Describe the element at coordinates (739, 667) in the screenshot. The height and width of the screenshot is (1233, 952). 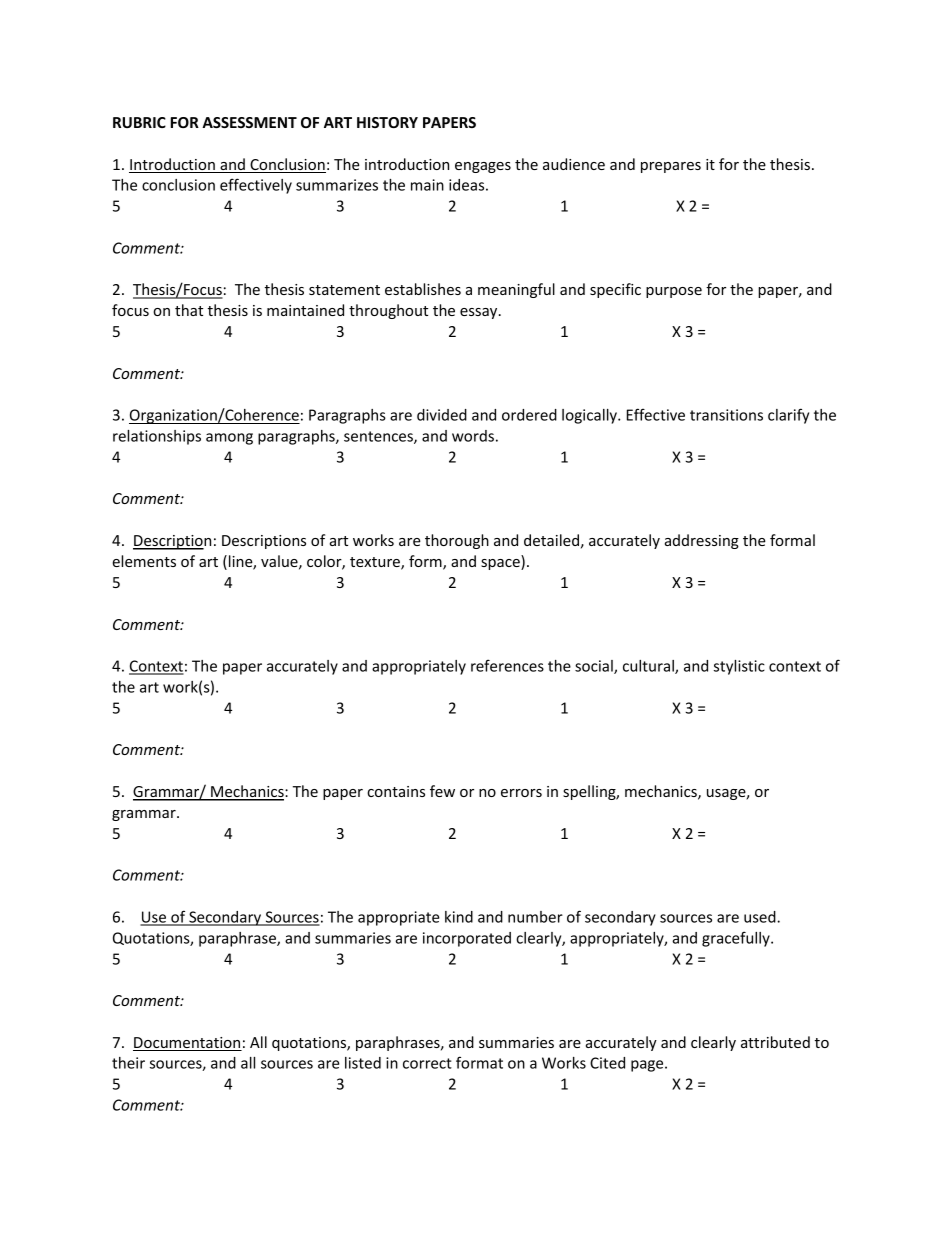
I see `stylistic` at that location.
